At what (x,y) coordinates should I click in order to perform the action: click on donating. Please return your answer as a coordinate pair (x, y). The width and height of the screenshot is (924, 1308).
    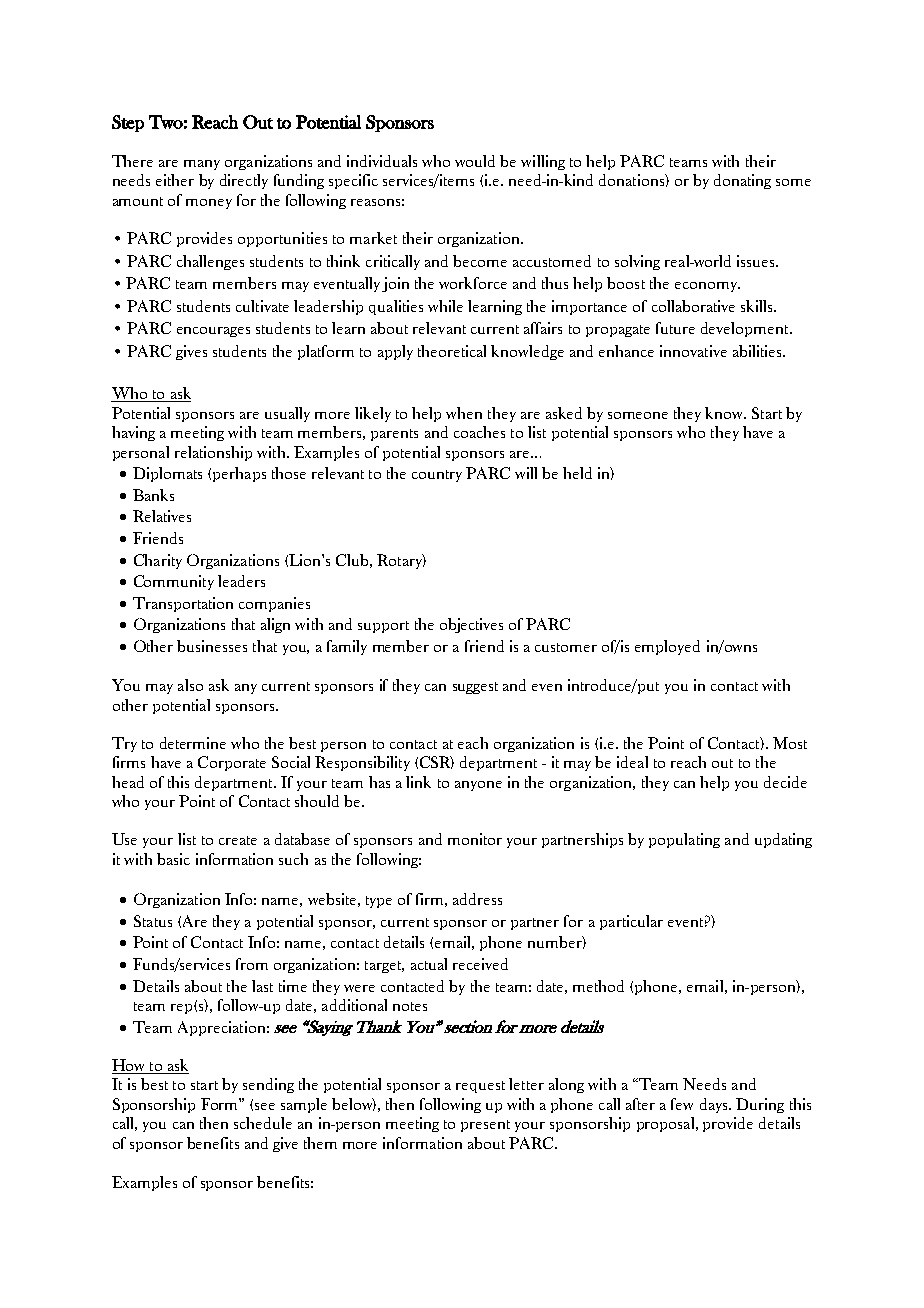
    Looking at the image, I should click on (742, 181).
